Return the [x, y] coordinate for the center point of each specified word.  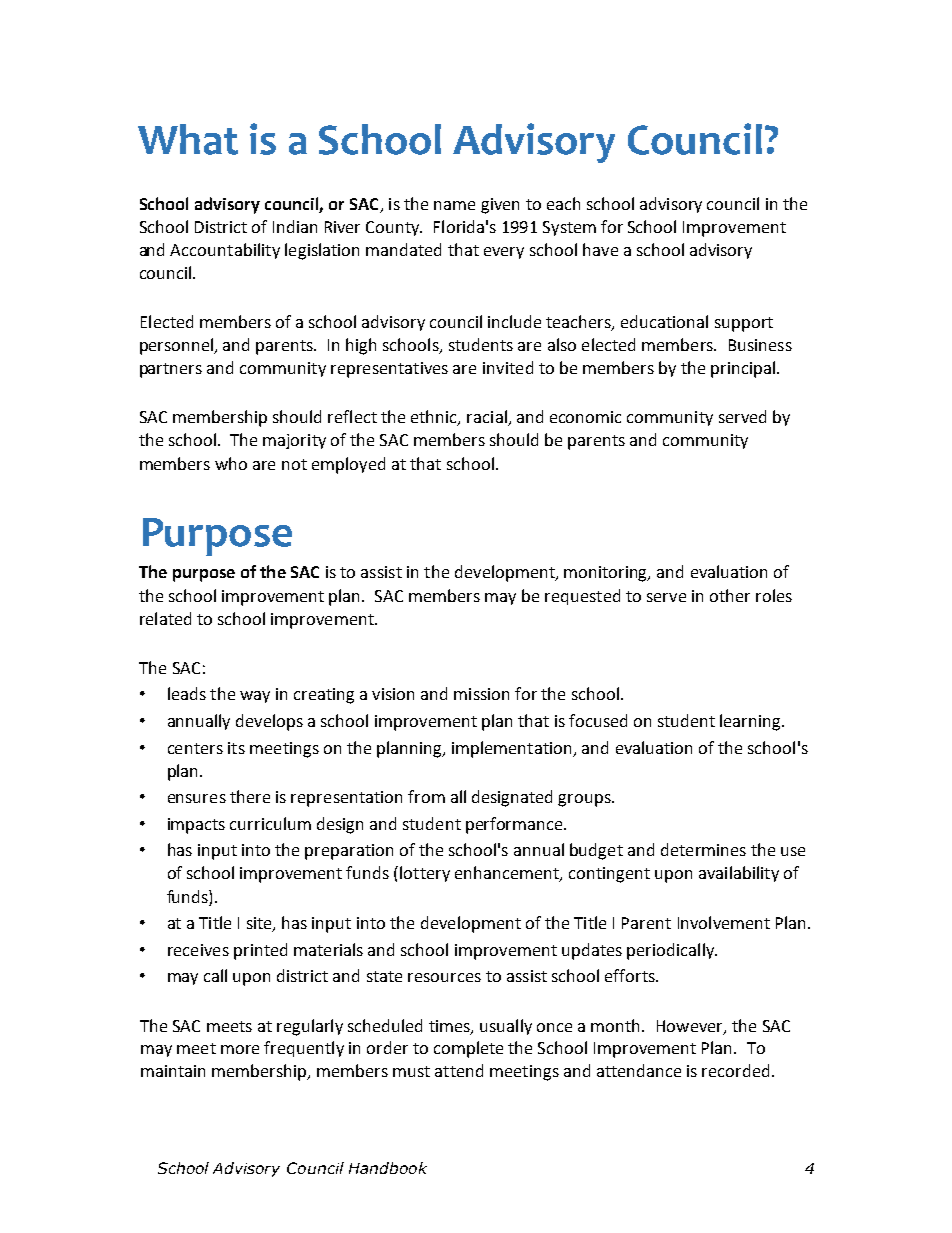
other [730, 595]
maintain [173, 1071]
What [188, 139]
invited [508, 367]
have [600, 249]
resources [444, 977]
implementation [513, 749]
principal [743, 369]
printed [260, 951]
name [454, 205]
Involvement [724, 922]
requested [582, 597]
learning [752, 722]
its [236, 748]
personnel [178, 346]
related [165, 618]
